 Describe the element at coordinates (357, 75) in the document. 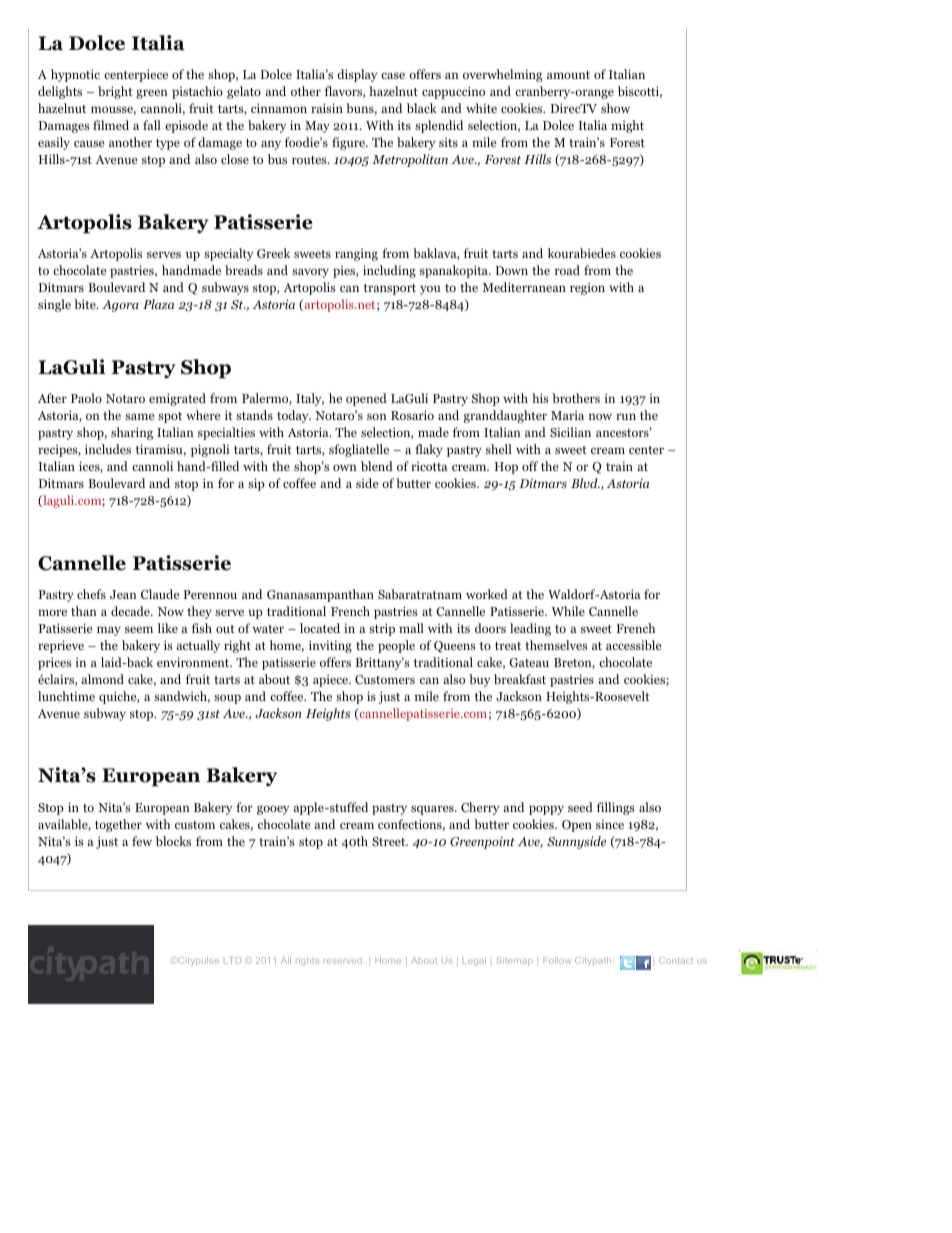

I see `display` at that location.
